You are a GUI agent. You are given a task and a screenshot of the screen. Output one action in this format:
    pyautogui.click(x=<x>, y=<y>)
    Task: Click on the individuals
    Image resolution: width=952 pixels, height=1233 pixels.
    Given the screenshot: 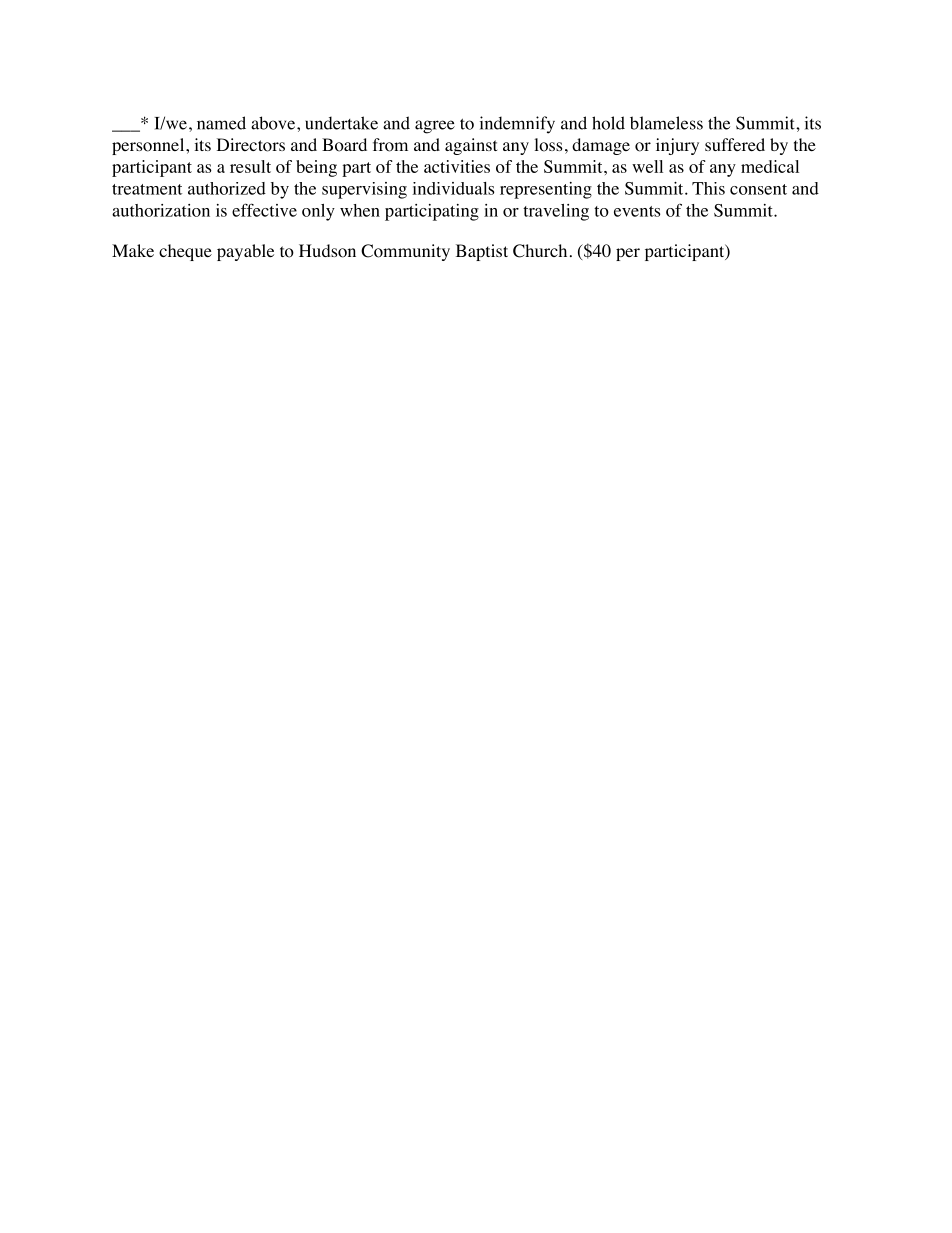 What is the action you would take?
    pyautogui.click(x=453, y=188)
